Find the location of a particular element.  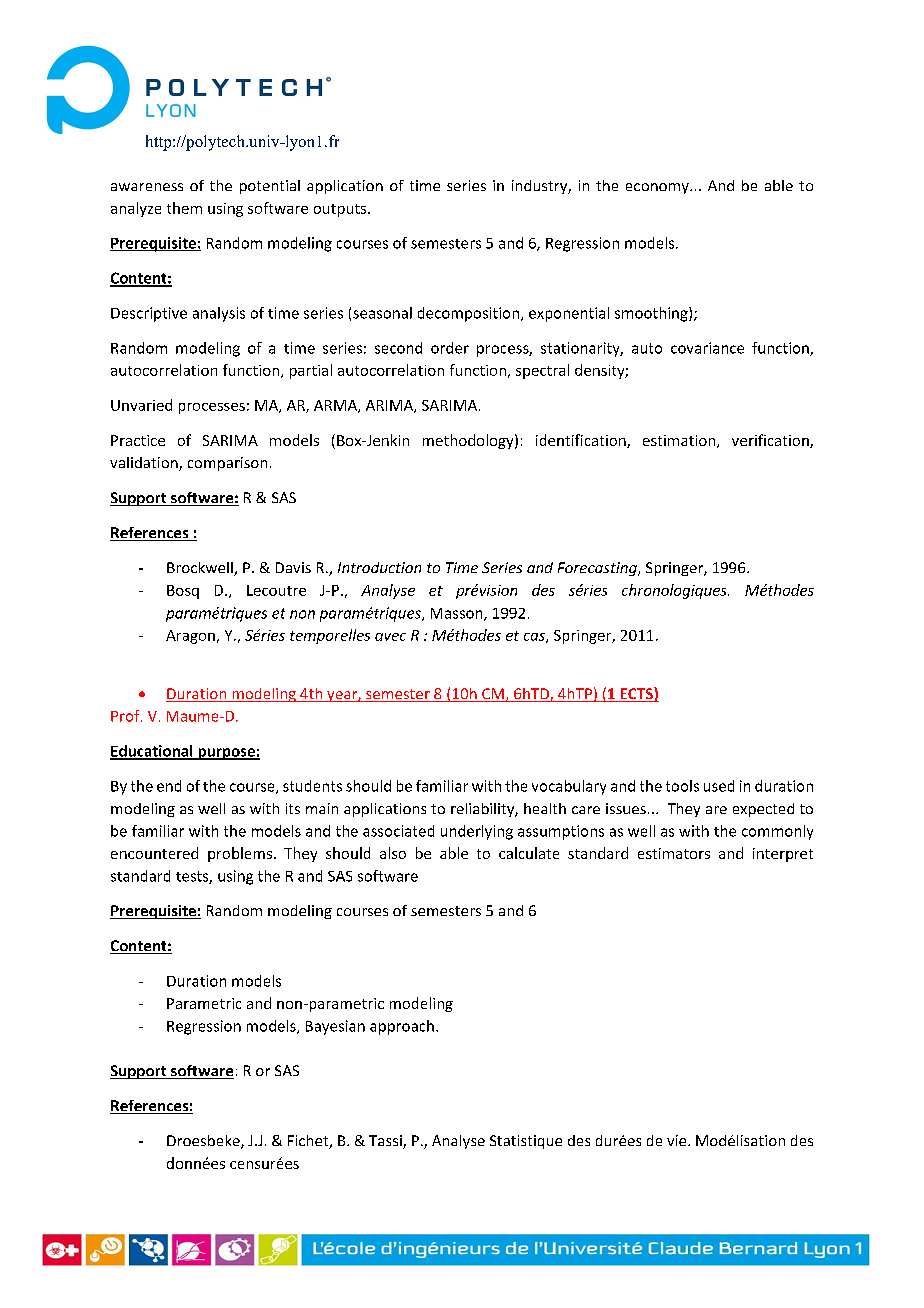

them is located at coordinates (184, 208).
